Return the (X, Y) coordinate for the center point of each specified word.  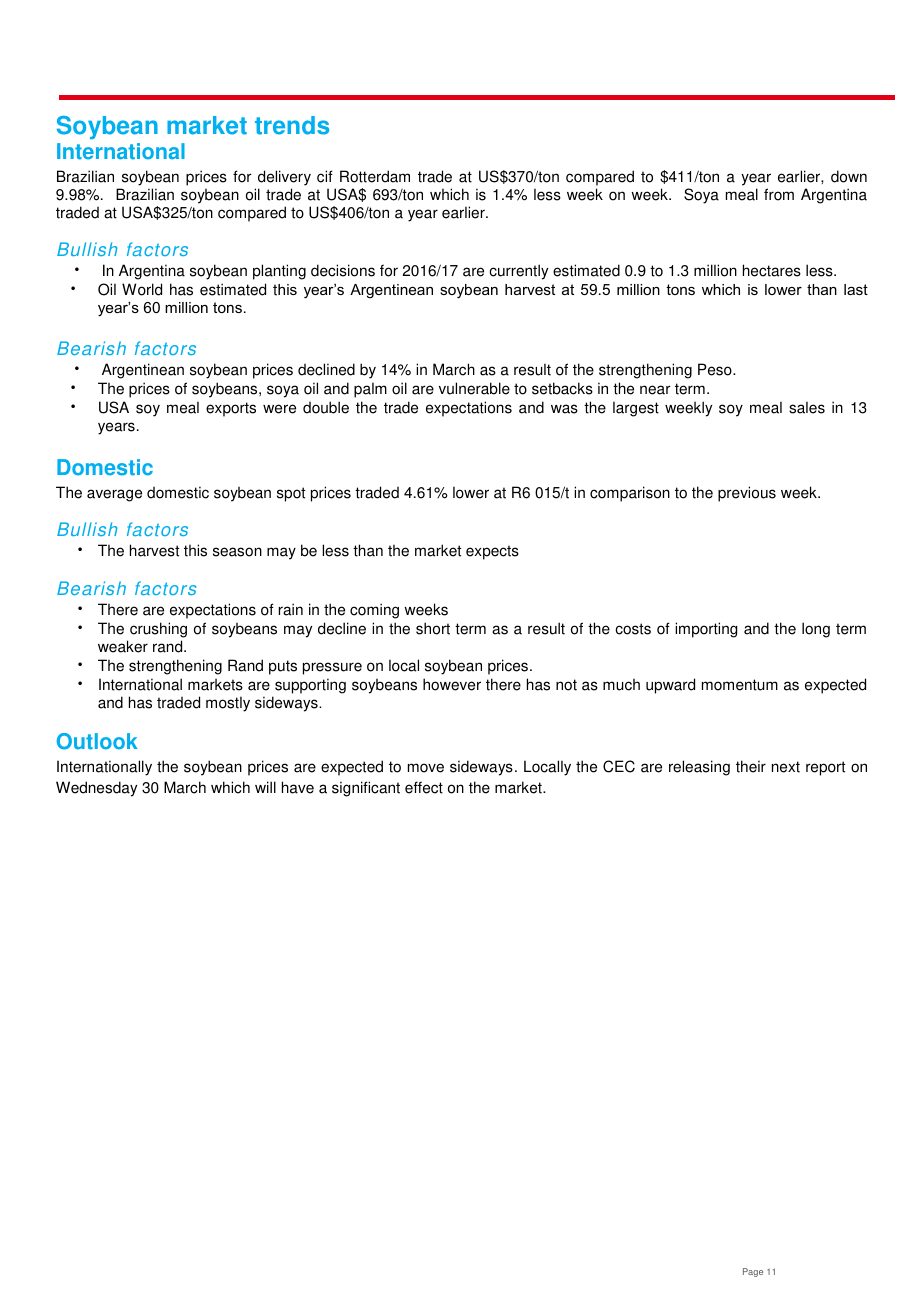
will (265, 787)
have (298, 787)
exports (231, 409)
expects (492, 552)
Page (753, 1272)
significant (366, 789)
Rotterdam (375, 176)
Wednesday (96, 789)
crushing (158, 630)
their (751, 766)
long (816, 630)
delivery (284, 179)
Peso (716, 369)
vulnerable (474, 388)
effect (424, 787)
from (779, 194)
